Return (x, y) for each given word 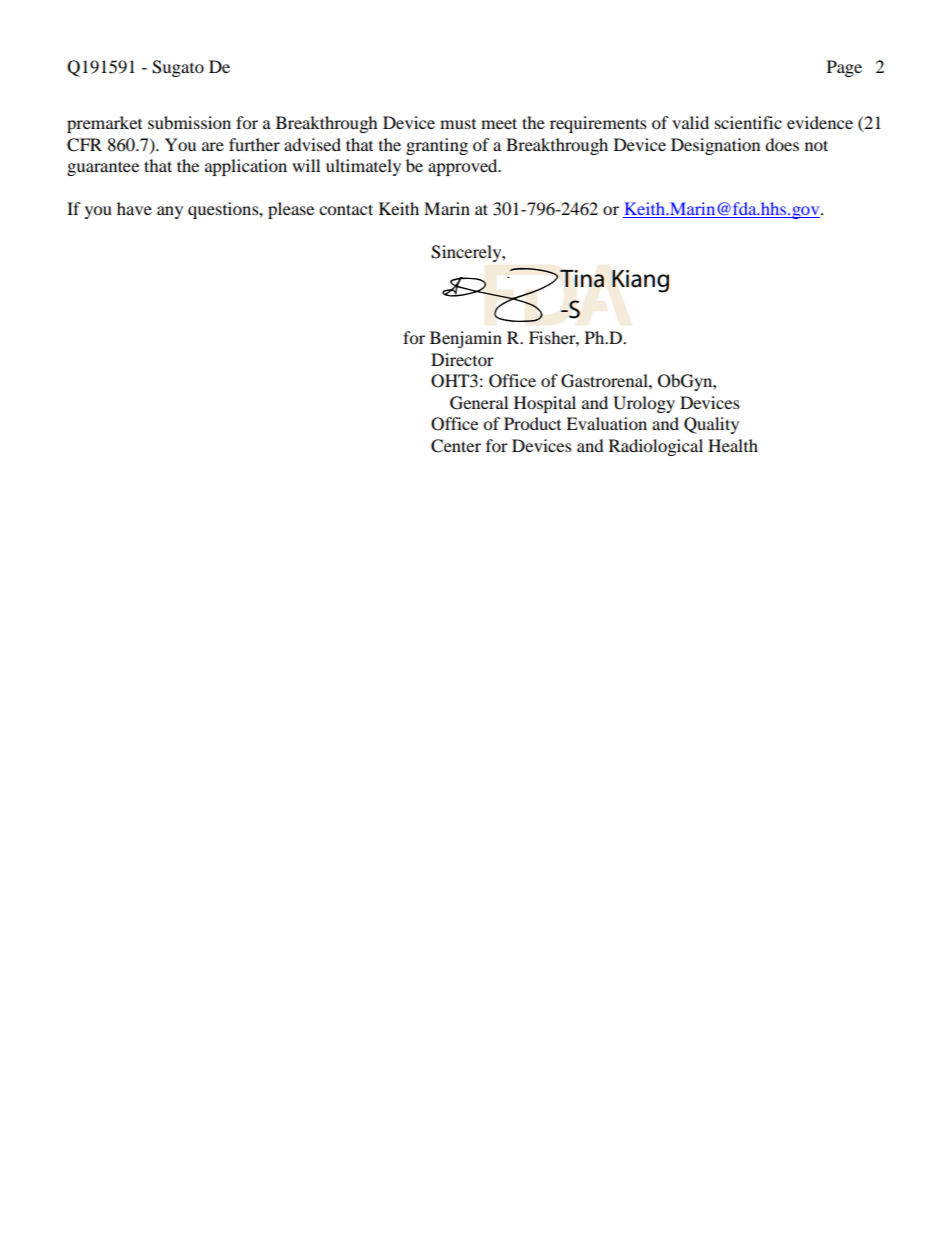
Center (456, 446)
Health (733, 445)
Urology (644, 404)
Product (532, 423)
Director (462, 359)
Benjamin (466, 339)
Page (844, 68)
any (170, 212)
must (458, 124)
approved (464, 167)
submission (189, 122)
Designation (715, 146)
